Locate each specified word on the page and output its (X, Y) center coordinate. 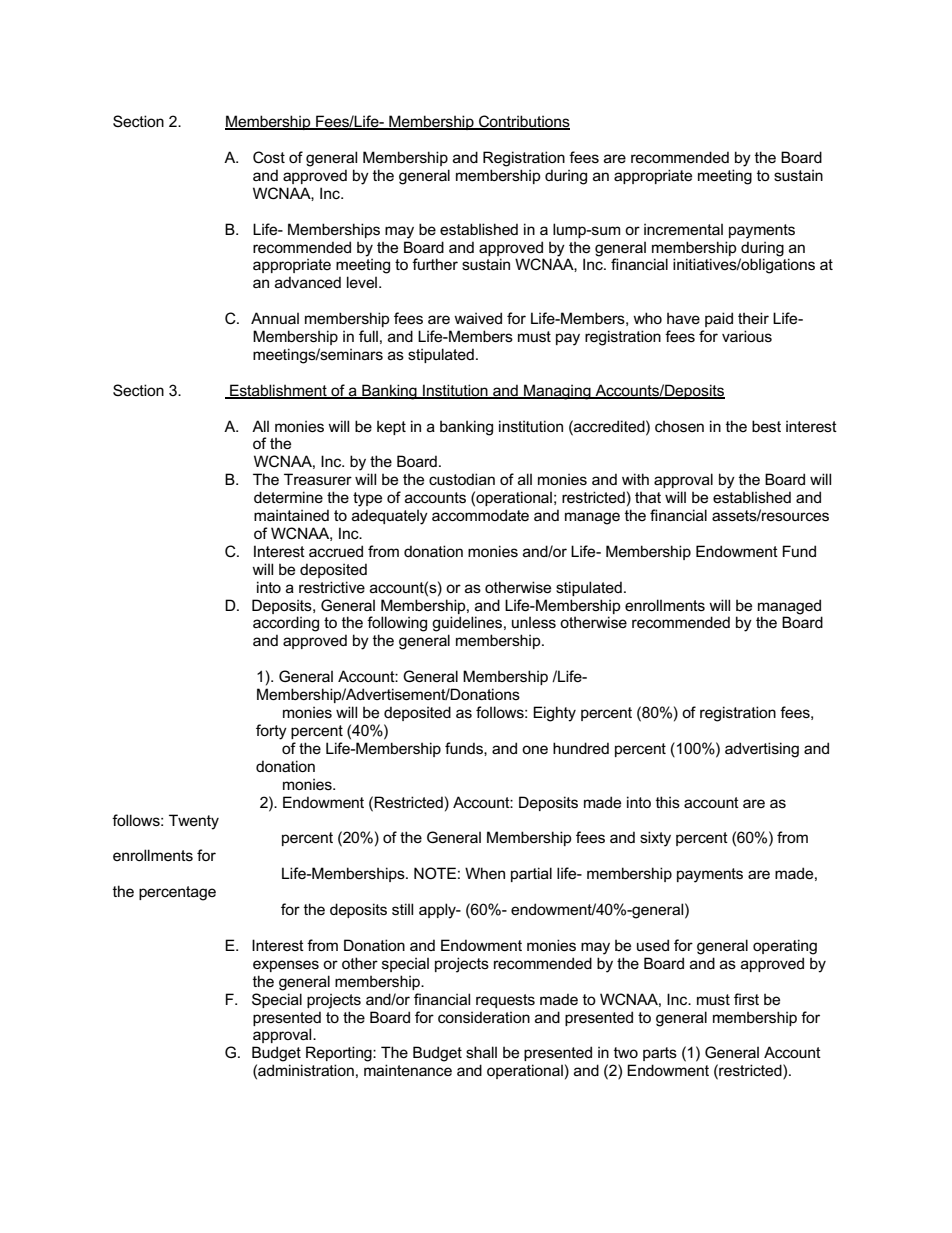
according (286, 624)
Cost (269, 157)
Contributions (523, 122)
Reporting (340, 1054)
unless (534, 622)
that (648, 497)
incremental (683, 229)
